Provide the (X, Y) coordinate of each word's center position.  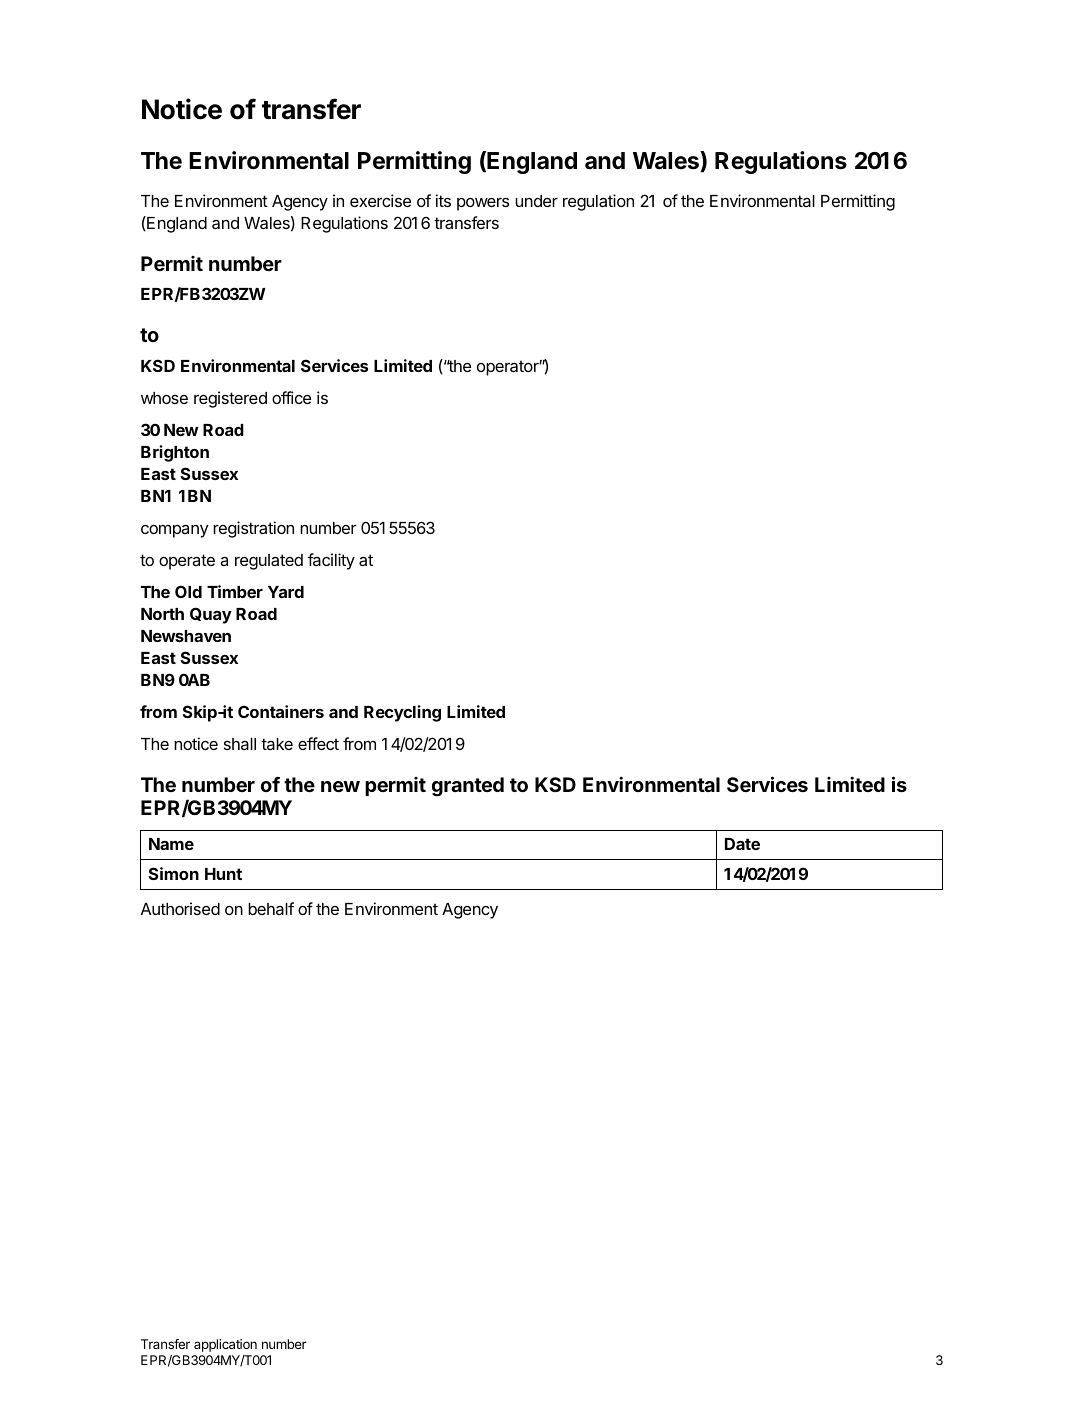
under (536, 201)
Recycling (402, 713)
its (443, 200)
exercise (380, 200)
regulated (269, 562)
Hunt (223, 874)
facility (331, 561)
